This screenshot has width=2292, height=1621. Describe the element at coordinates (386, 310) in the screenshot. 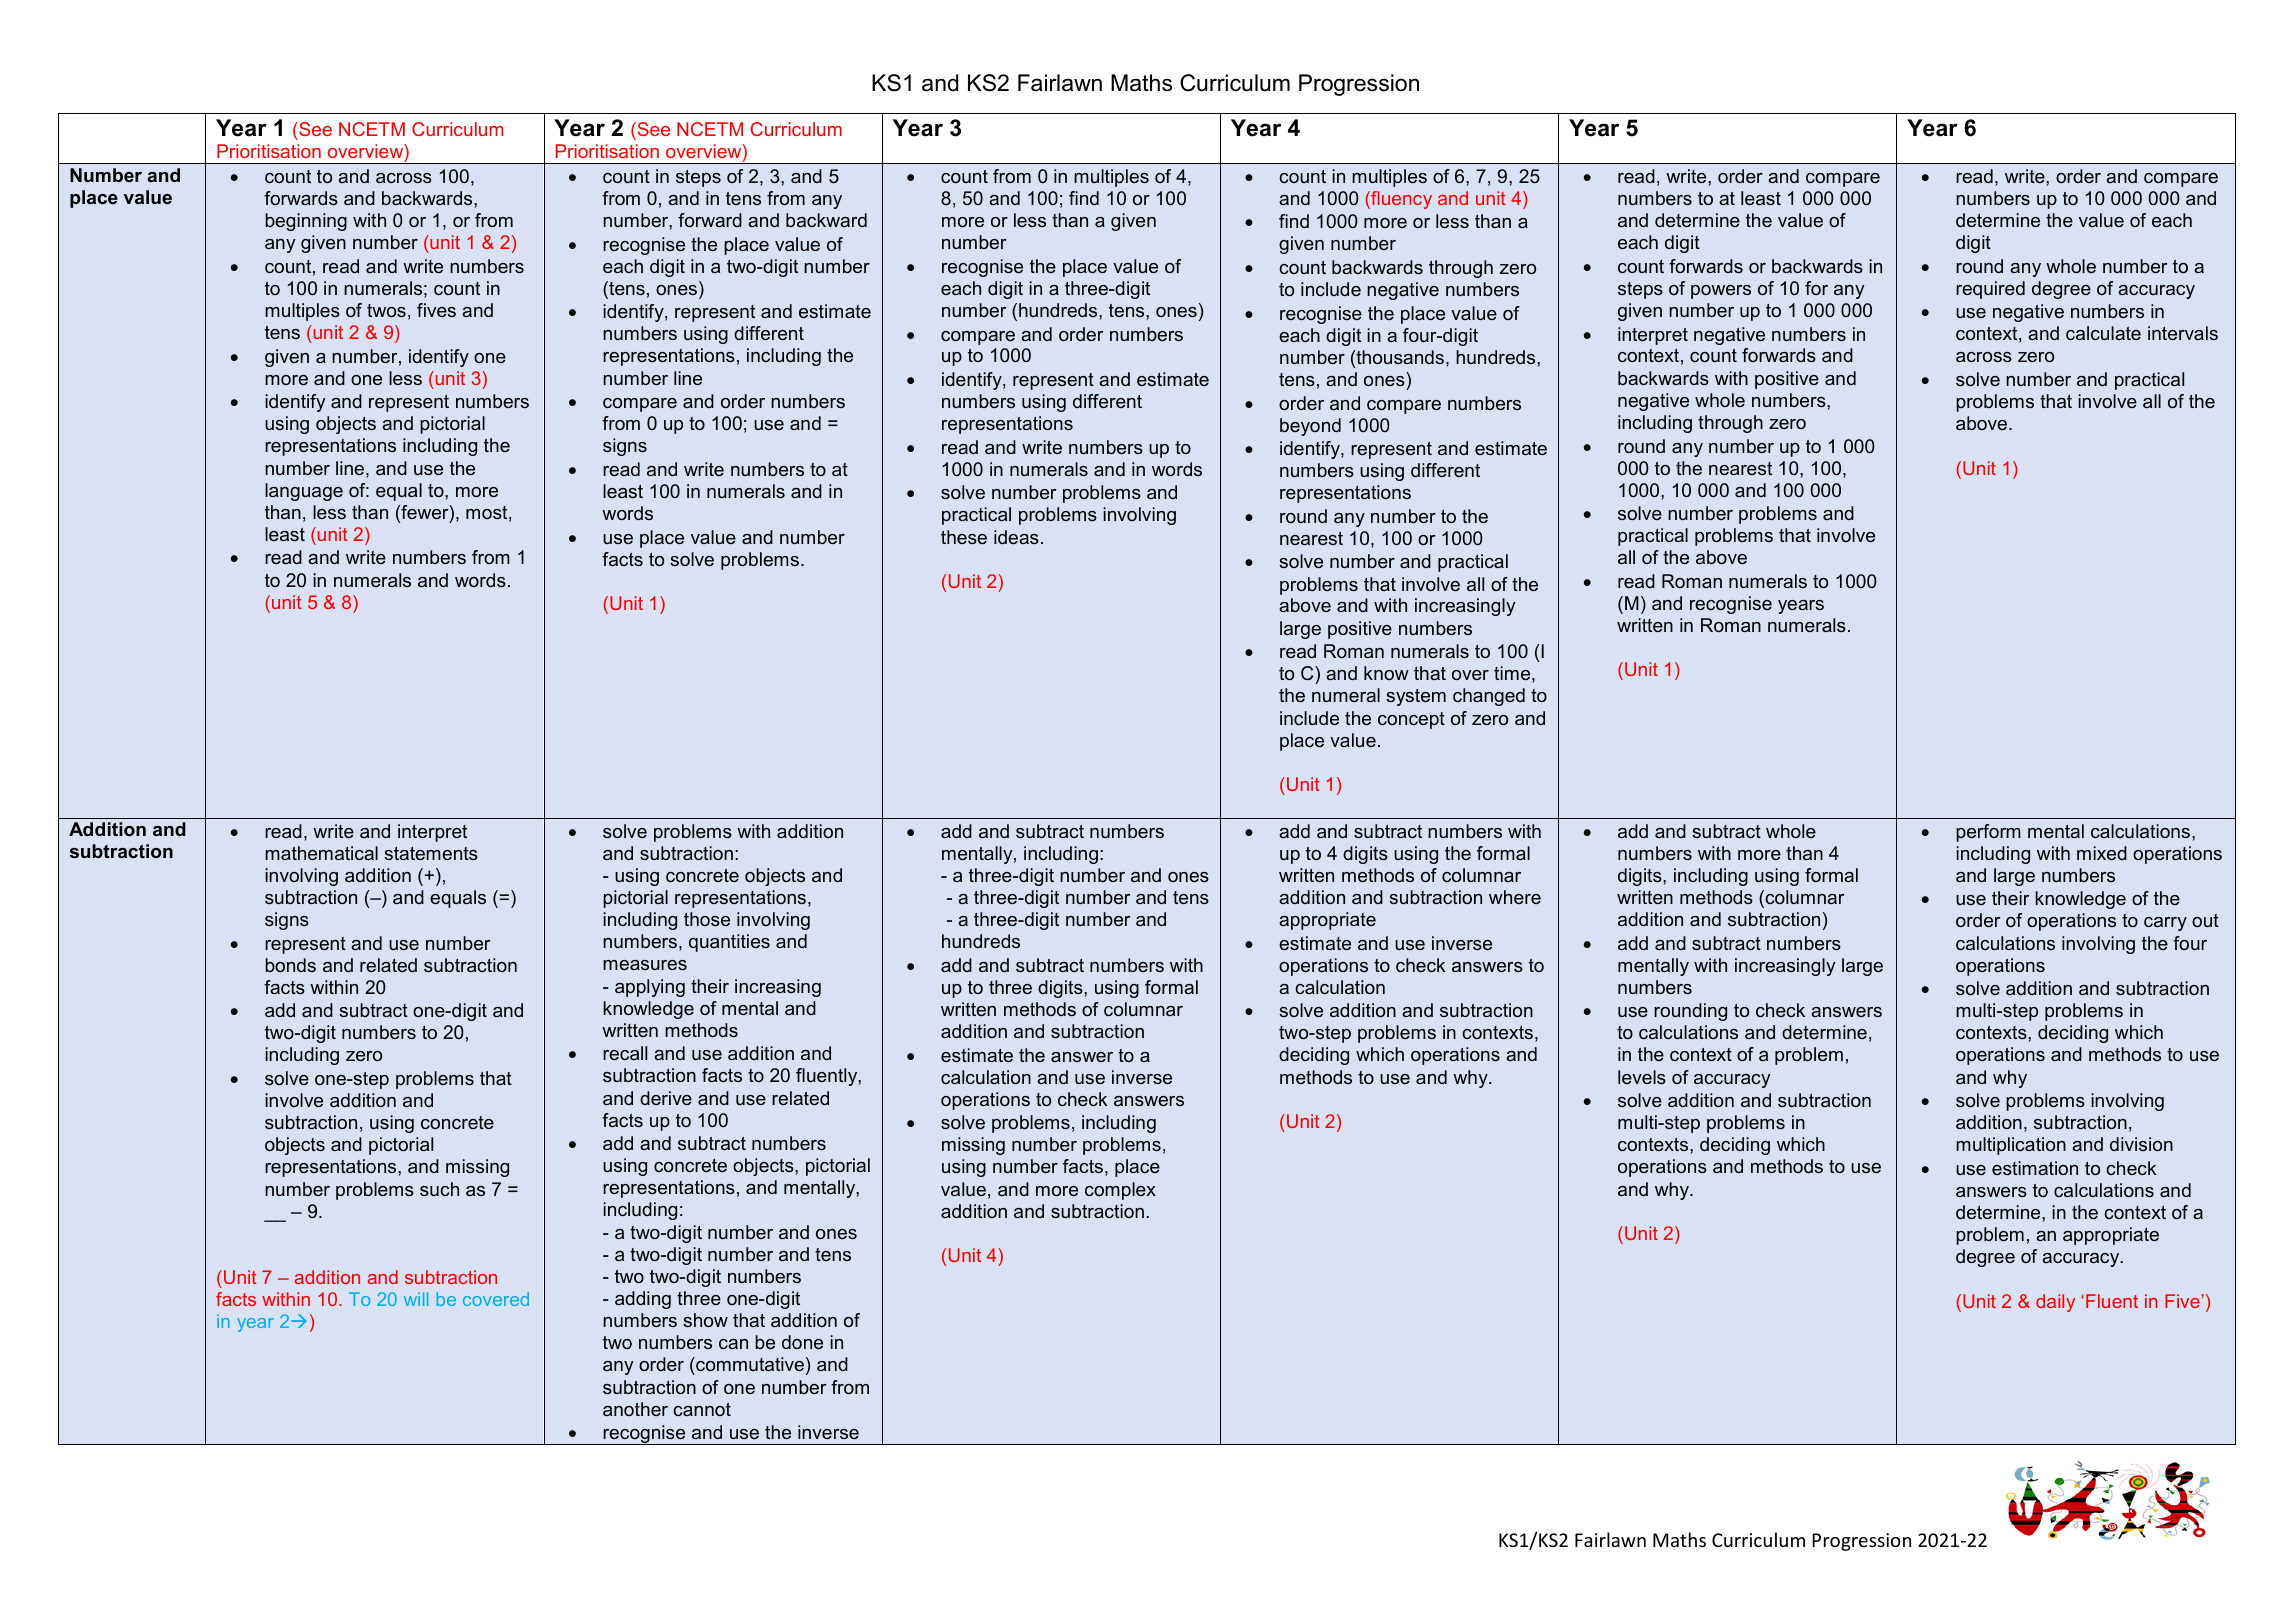

I see `twos` at that location.
